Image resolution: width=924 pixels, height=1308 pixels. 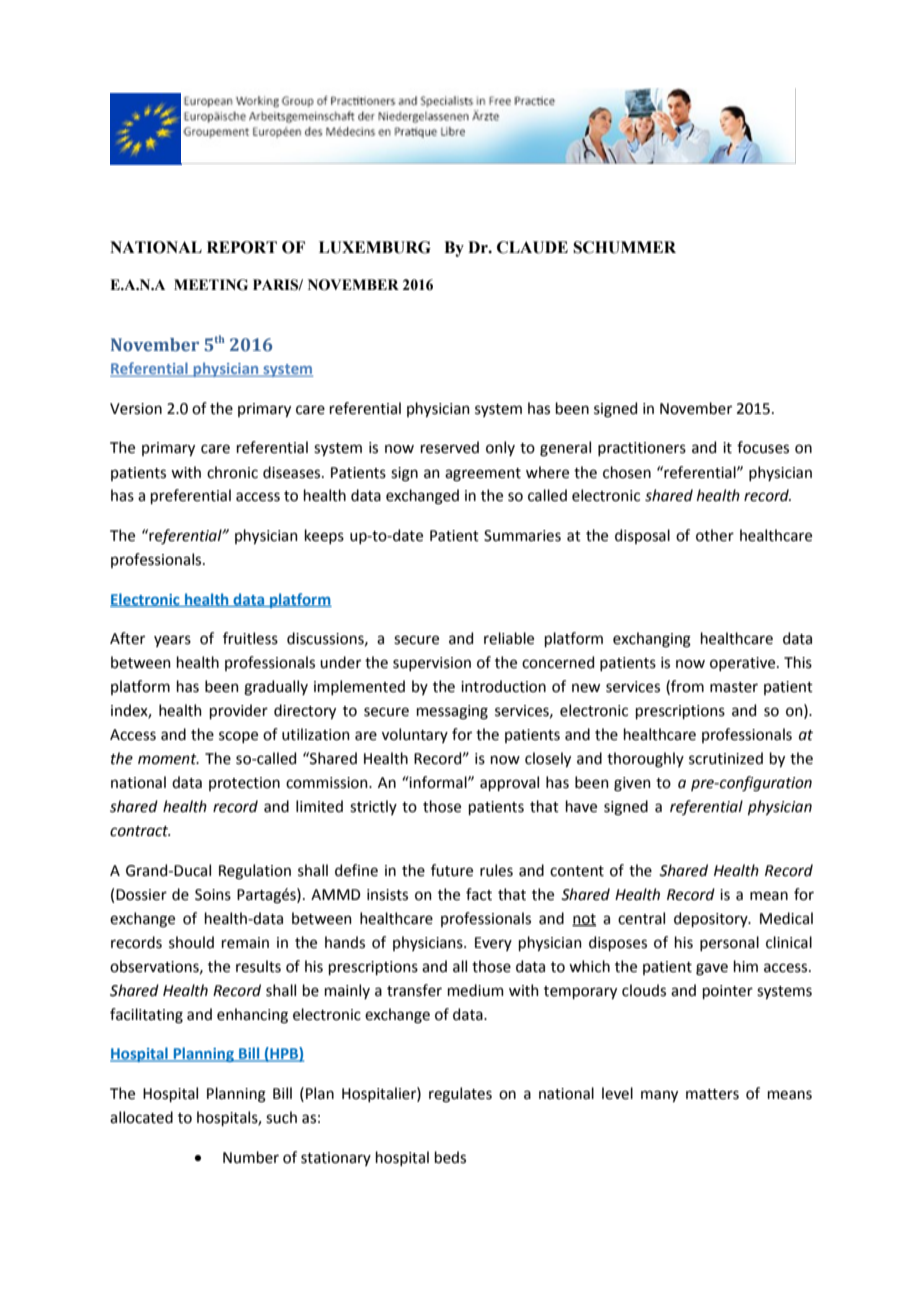 I want to click on other, so click(x=715, y=535).
